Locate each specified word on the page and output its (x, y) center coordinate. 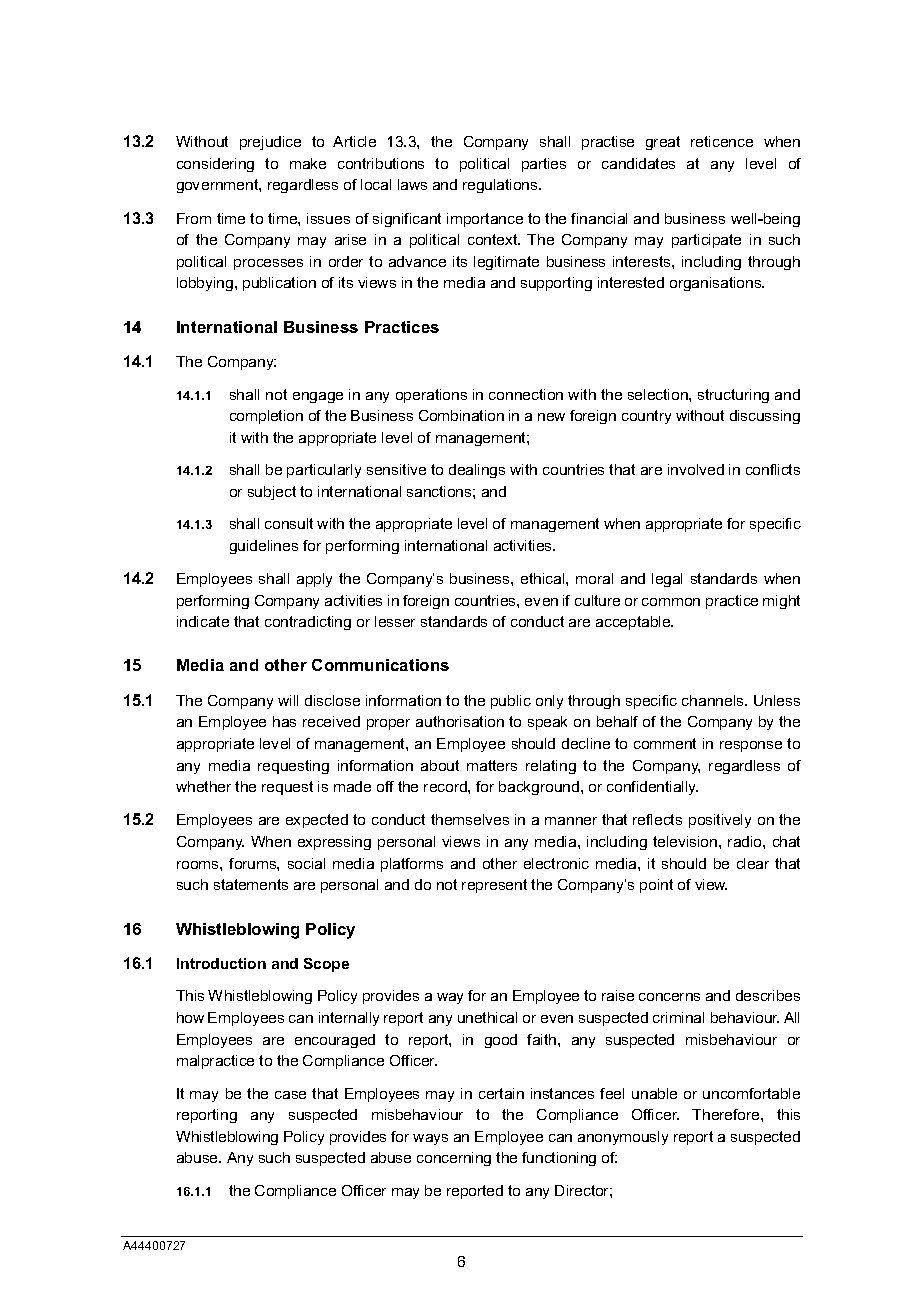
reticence (722, 141)
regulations (501, 186)
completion (266, 417)
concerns (669, 997)
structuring (733, 396)
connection (526, 394)
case (290, 1095)
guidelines (264, 547)
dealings (477, 471)
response (751, 746)
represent (494, 886)
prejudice (270, 143)
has (284, 721)
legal (667, 580)
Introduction (221, 963)
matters (492, 765)
